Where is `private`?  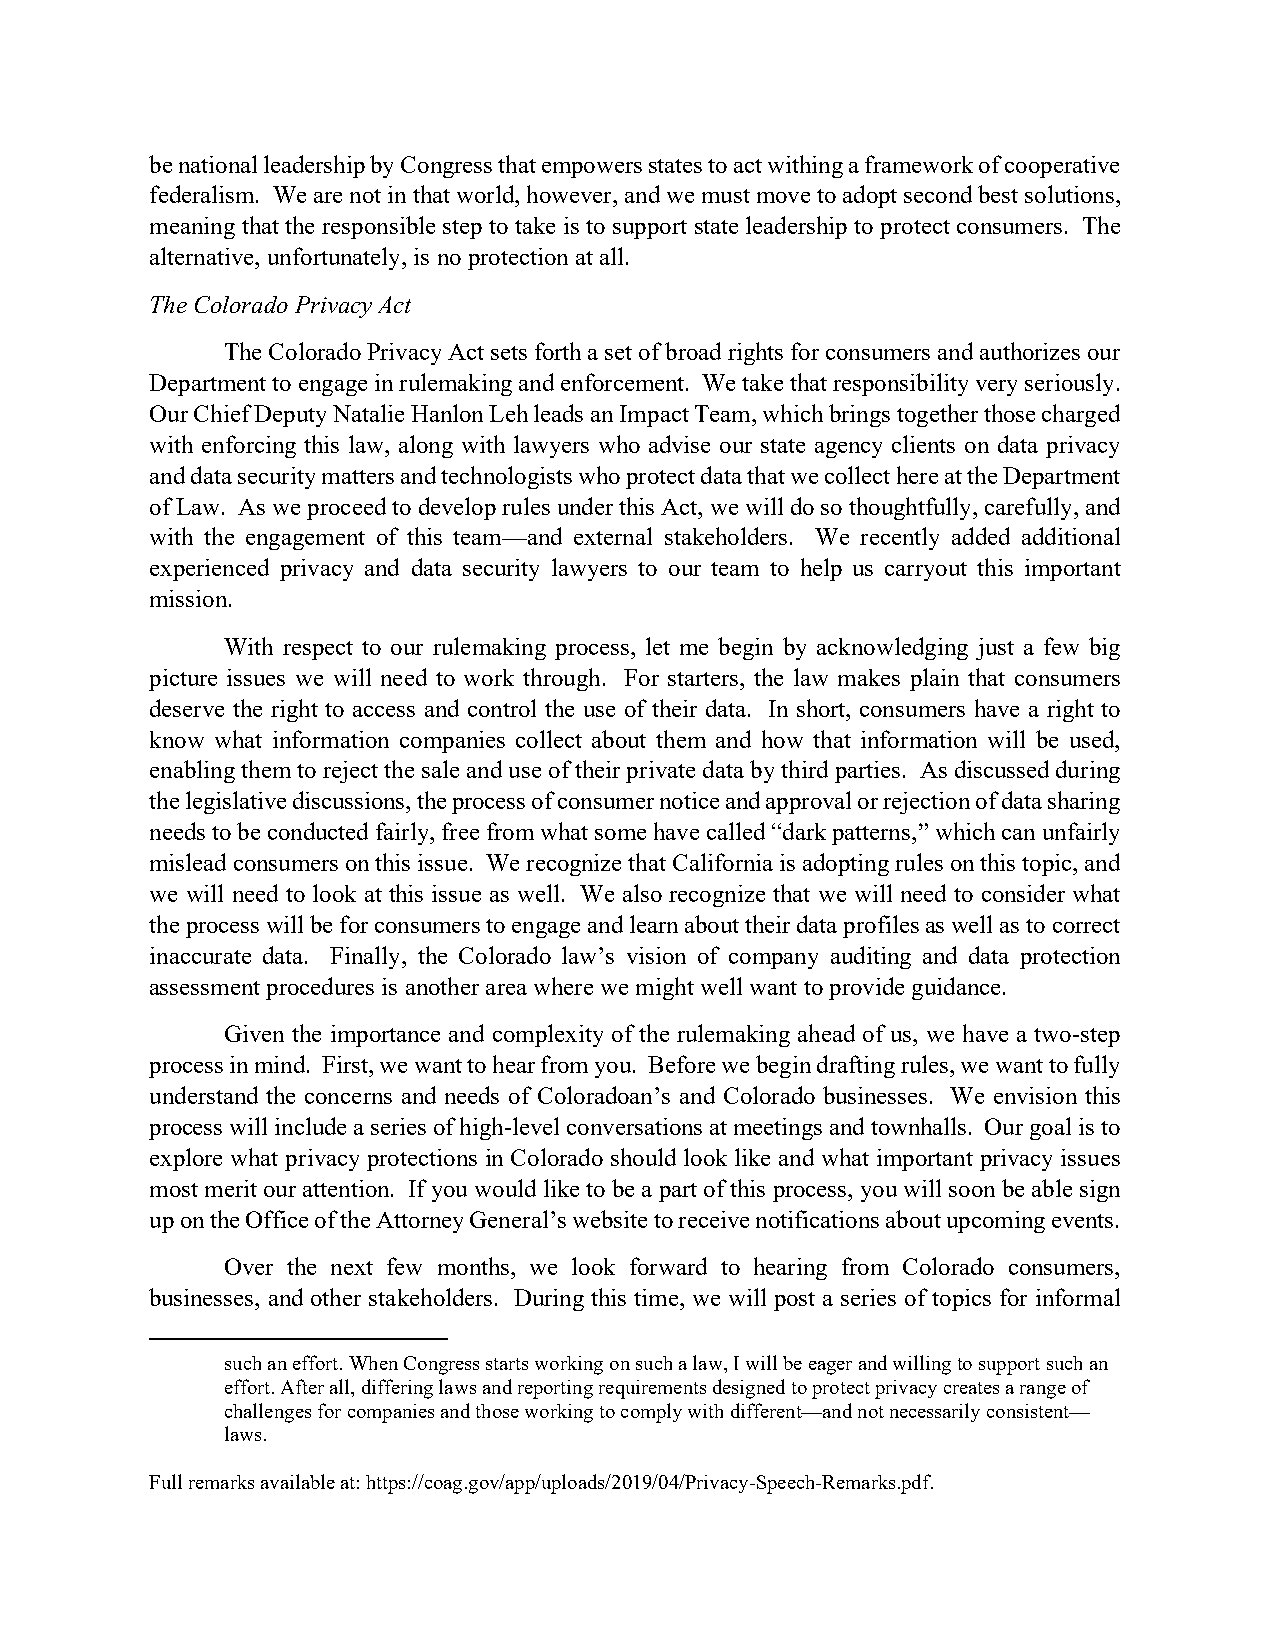
private is located at coordinates (660, 772).
